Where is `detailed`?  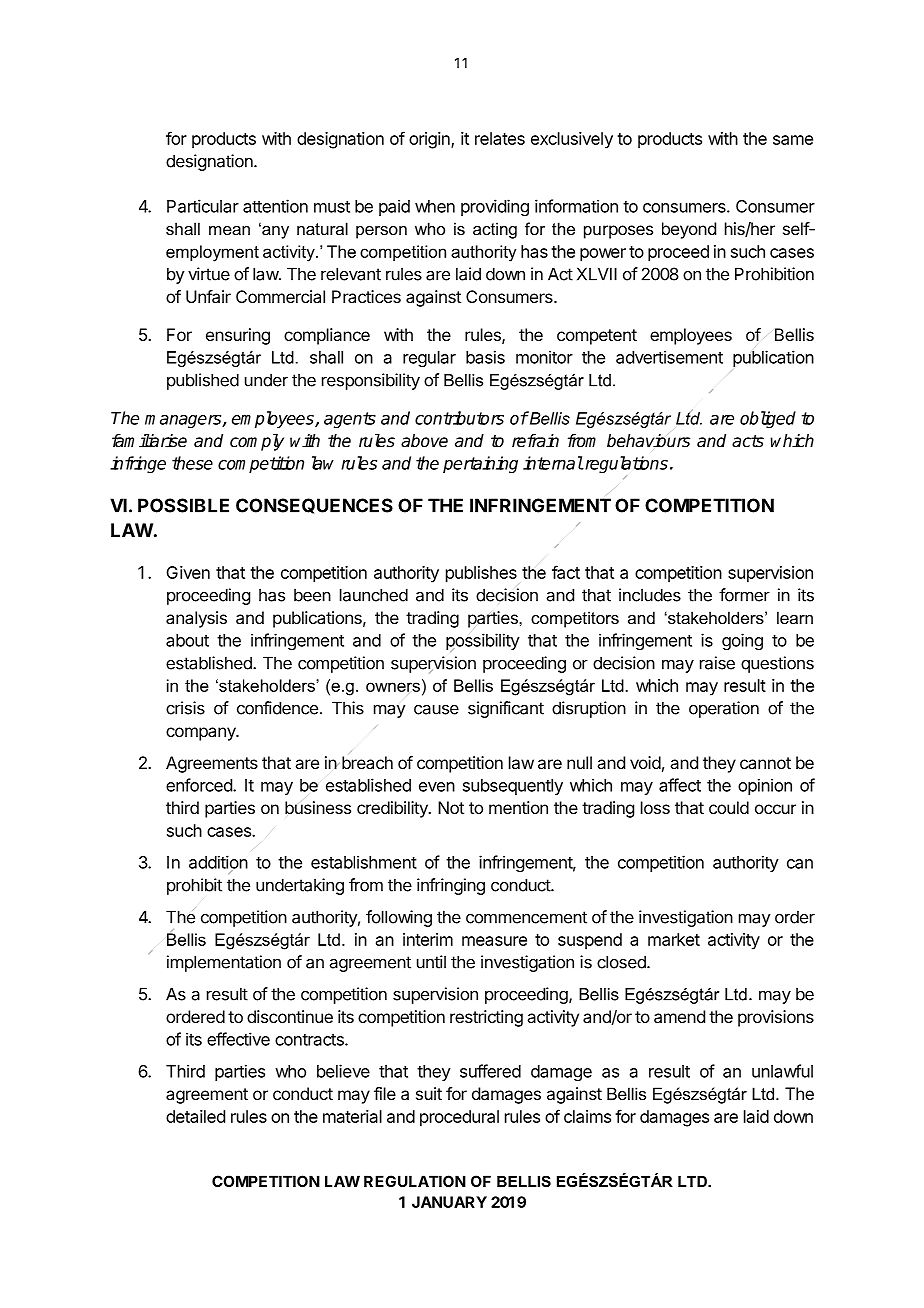 detailed is located at coordinates (195, 1116).
